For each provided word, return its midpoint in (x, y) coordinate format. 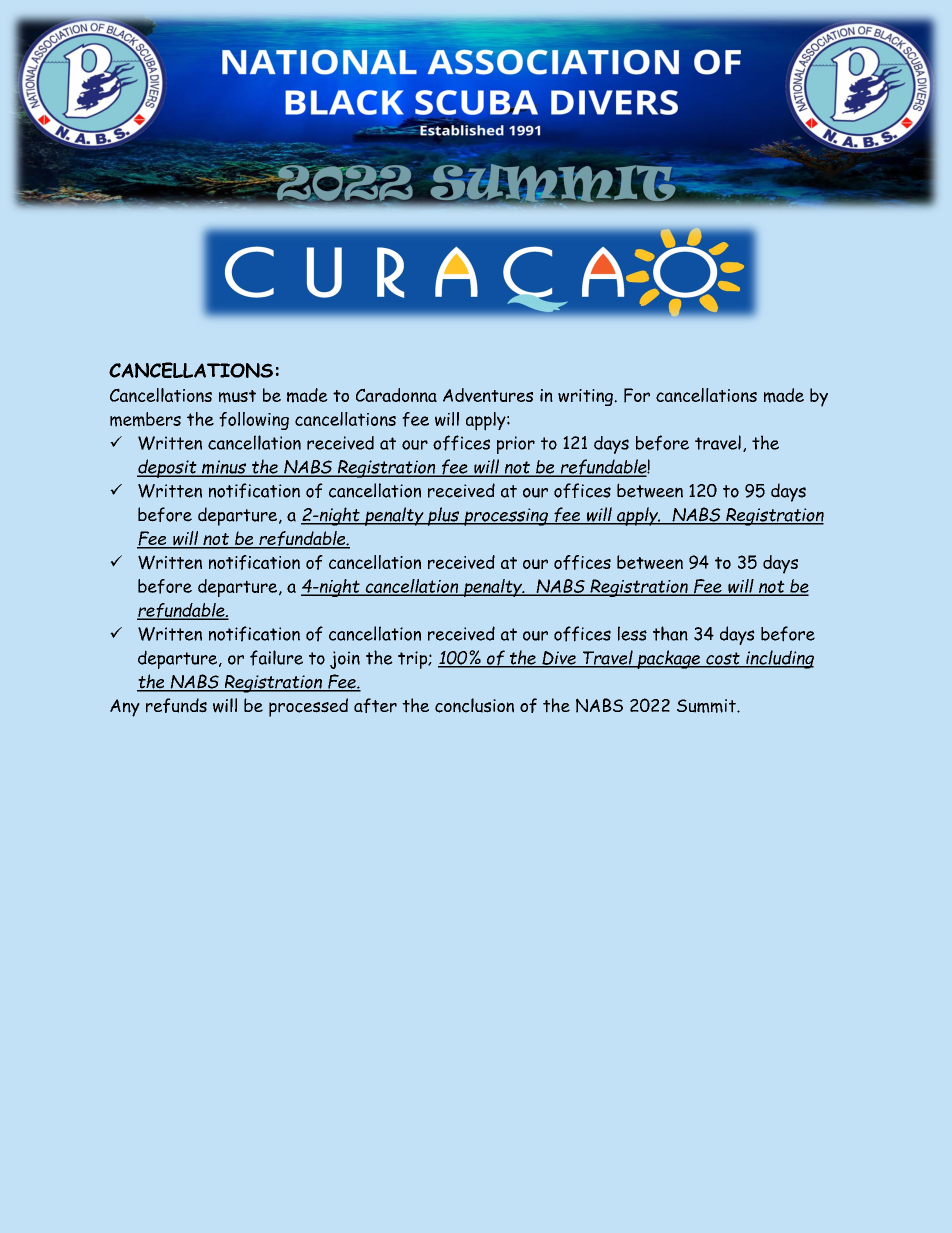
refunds (176, 705)
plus (443, 516)
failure (276, 658)
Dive (559, 659)
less (632, 633)
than (670, 633)
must (237, 396)
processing (506, 517)
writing (586, 397)
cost (723, 659)
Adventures (488, 395)
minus (224, 468)
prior (516, 445)
